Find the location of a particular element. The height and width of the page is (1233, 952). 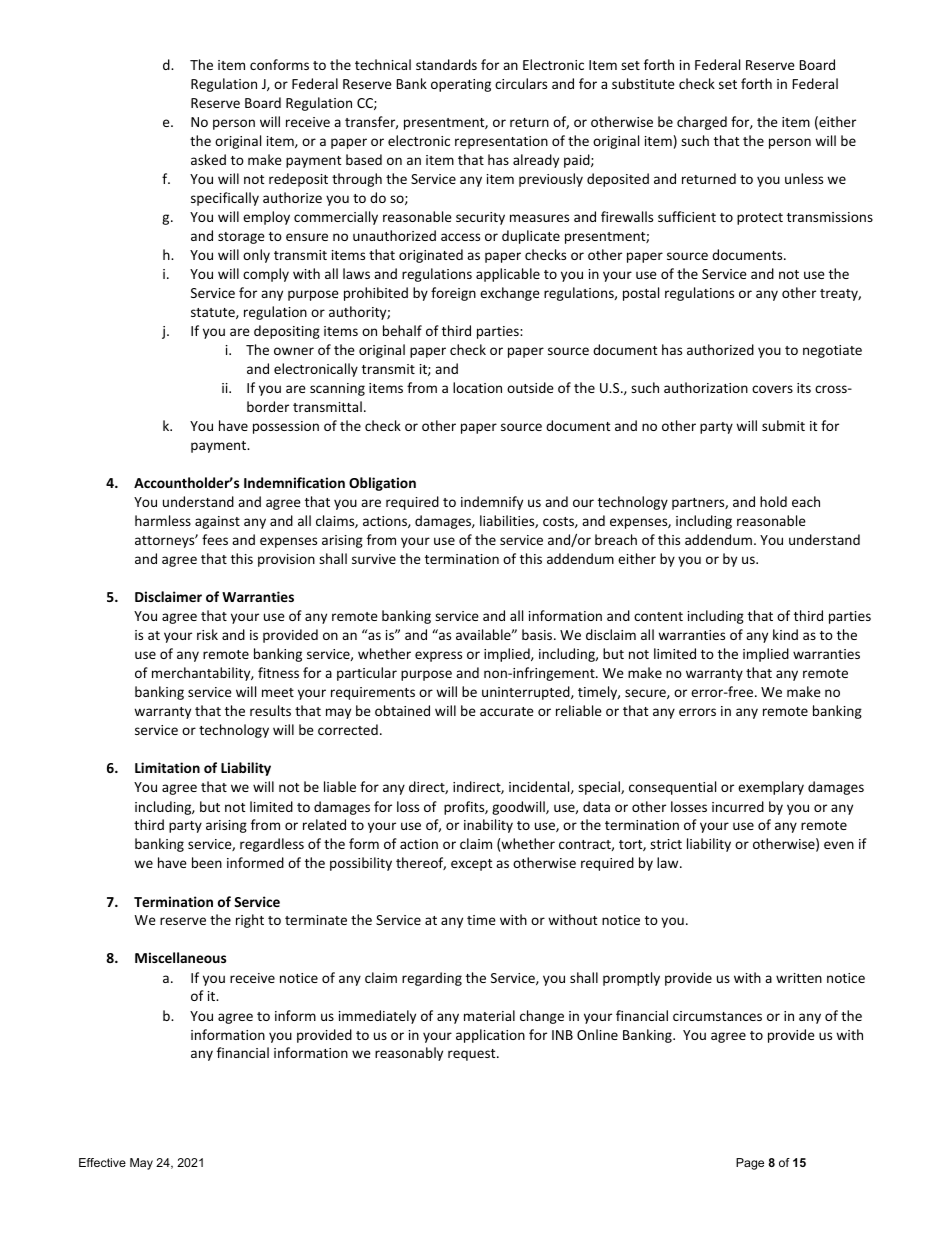

charged is located at coordinates (702, 123).
